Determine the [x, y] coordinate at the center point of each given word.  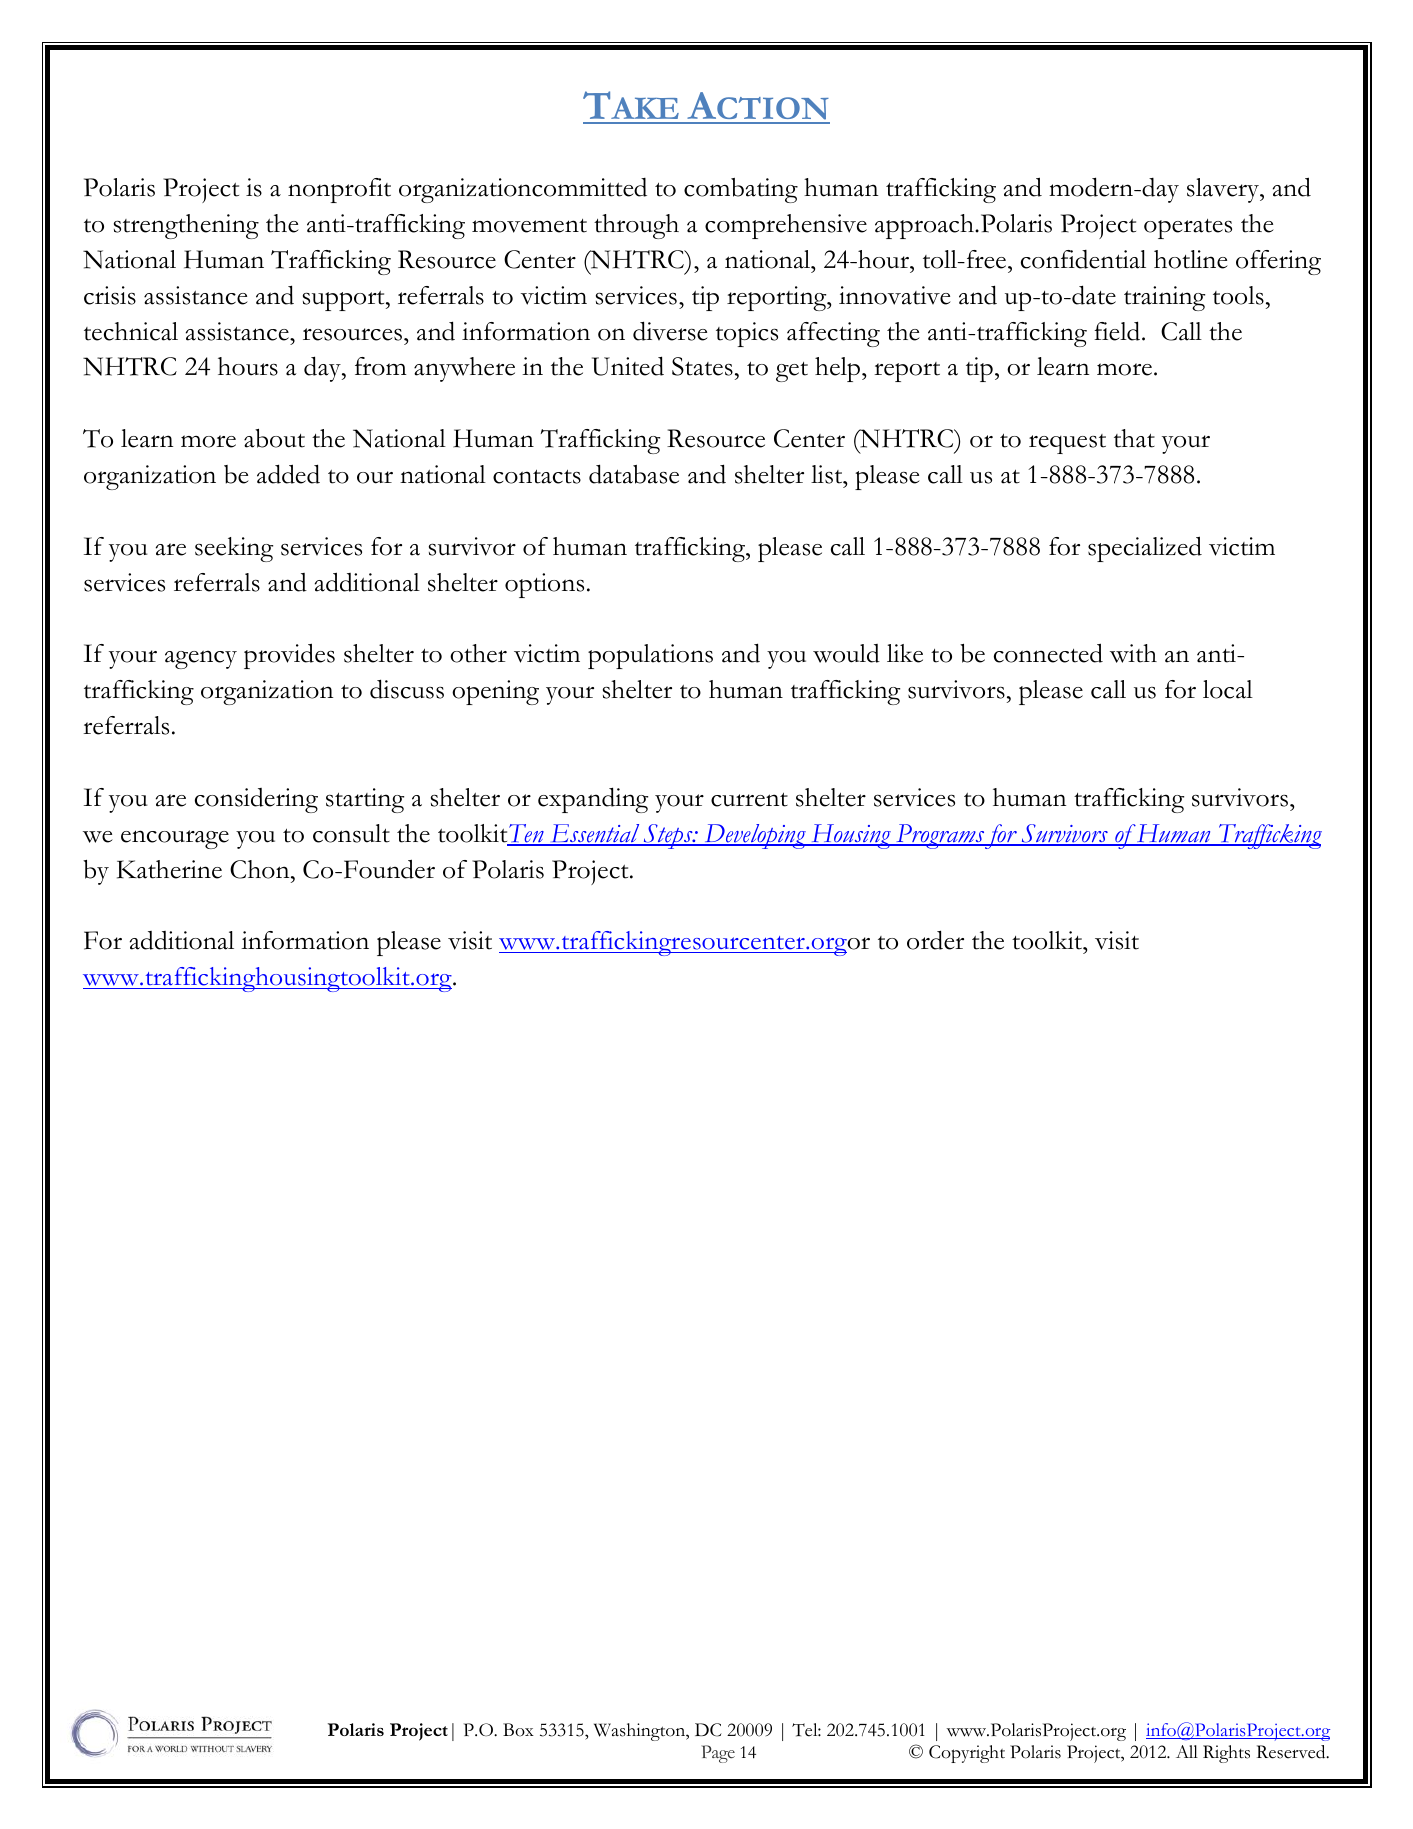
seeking [234, 549]
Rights [1226, 1754]
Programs [939, 836]
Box [518, 1730]
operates [1188, 229]
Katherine [169, 869]
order [935, 940]
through [636, 226]
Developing [755, 836]
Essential [595, 834]
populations [650, 656]
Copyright [967, 1754]
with [1133, 653]
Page [718, 1754]
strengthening [186, 226]
